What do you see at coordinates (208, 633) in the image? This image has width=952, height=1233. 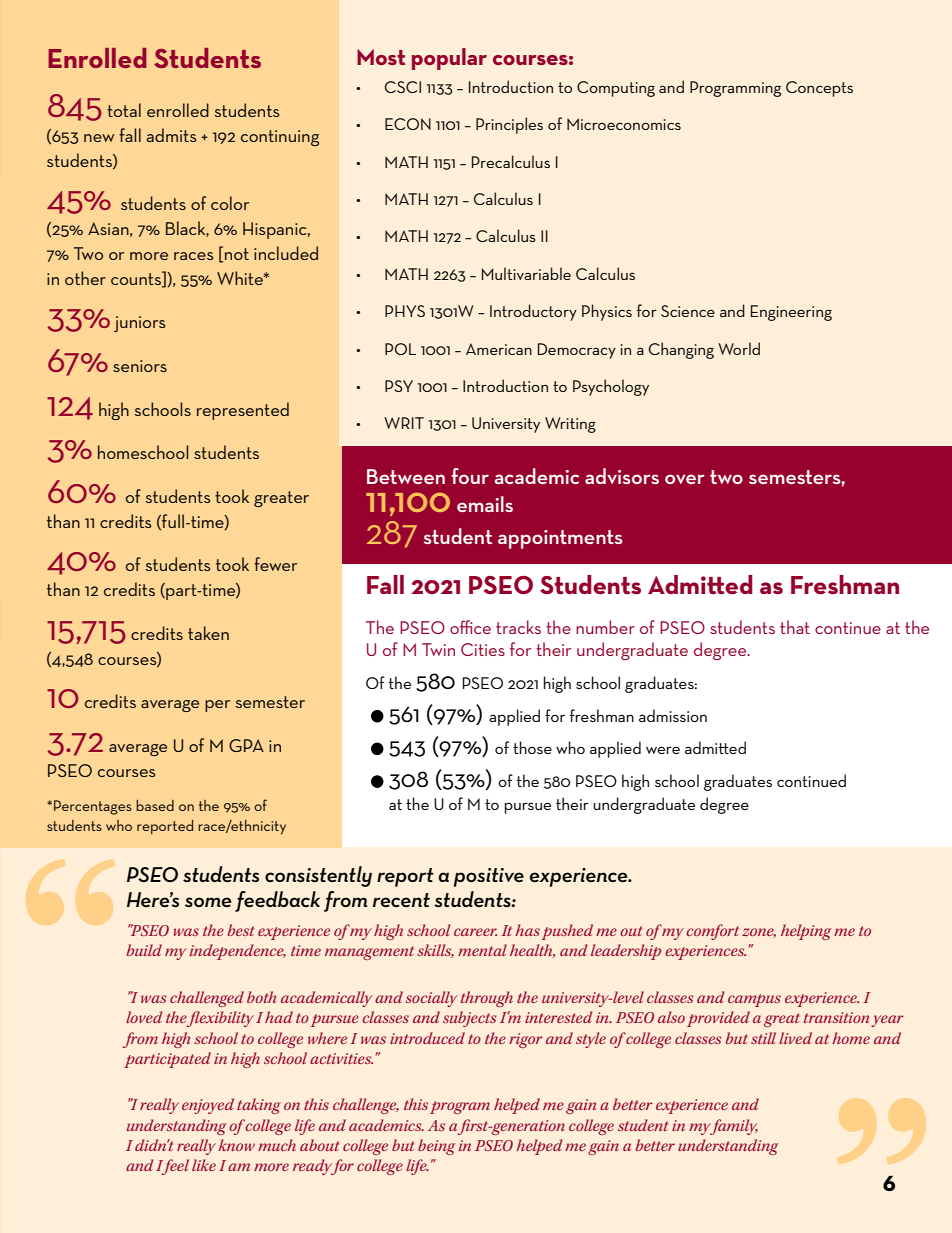 I see `taken` at bounding box center [208, 633].
